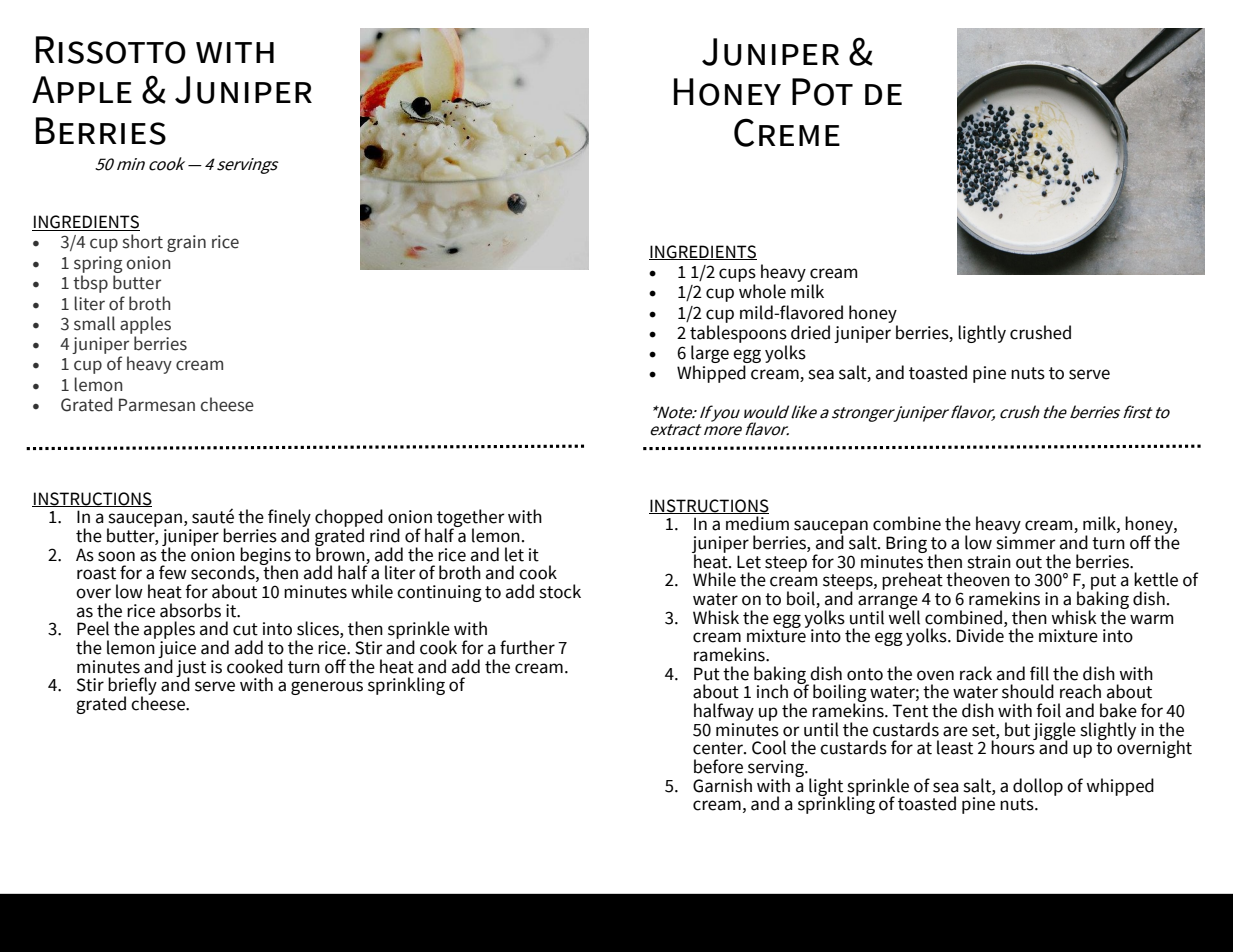 This screenshot has width=1233, height=952. What do you see at coordinates (710, 355) in the screenshot?
I see `large` at bounding box center [710, 355].
